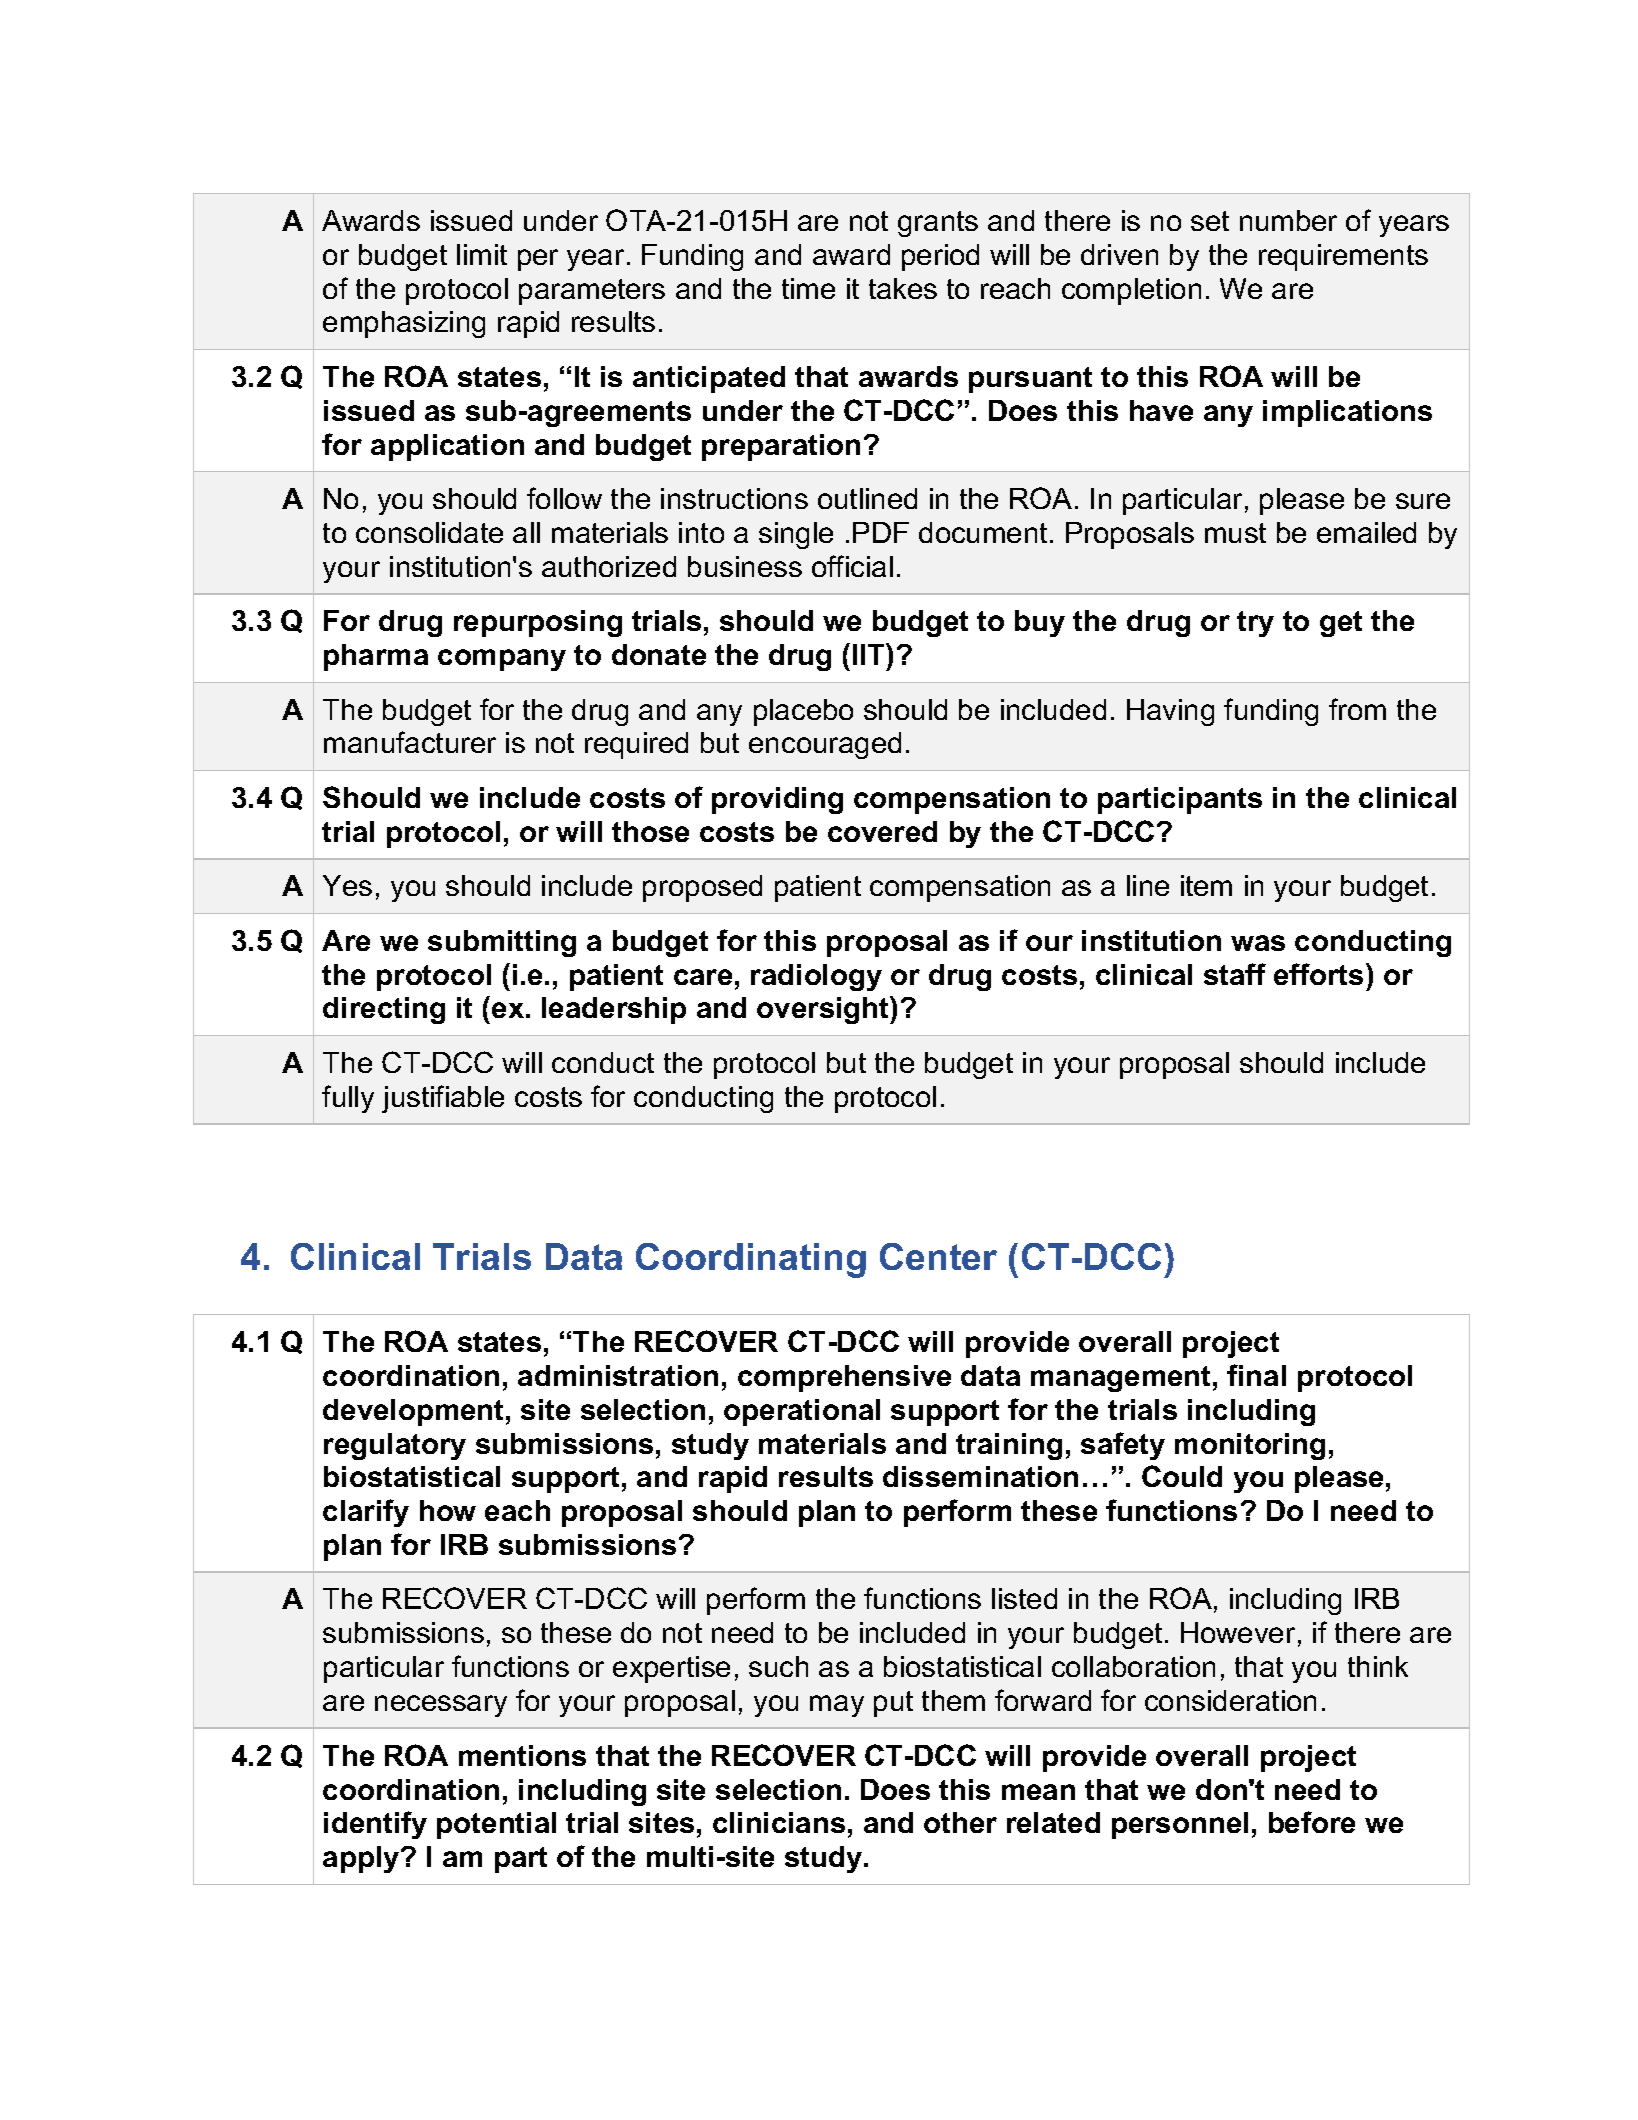  Describe the element at coordinates (618, 1375) in the document. I see `administration` at that location.
